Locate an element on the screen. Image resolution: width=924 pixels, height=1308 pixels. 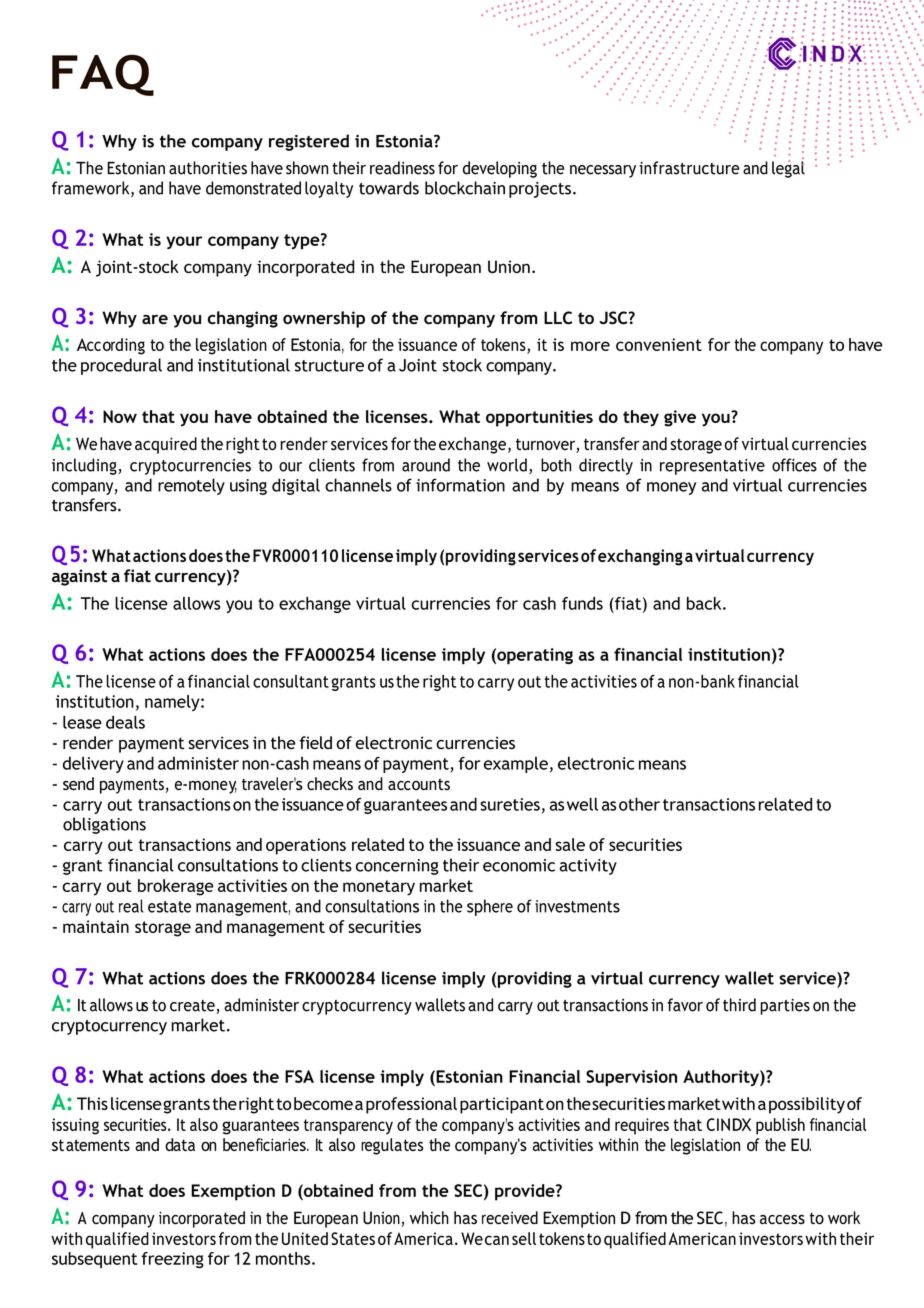
FAQ is located at coordinates (103, 75).
